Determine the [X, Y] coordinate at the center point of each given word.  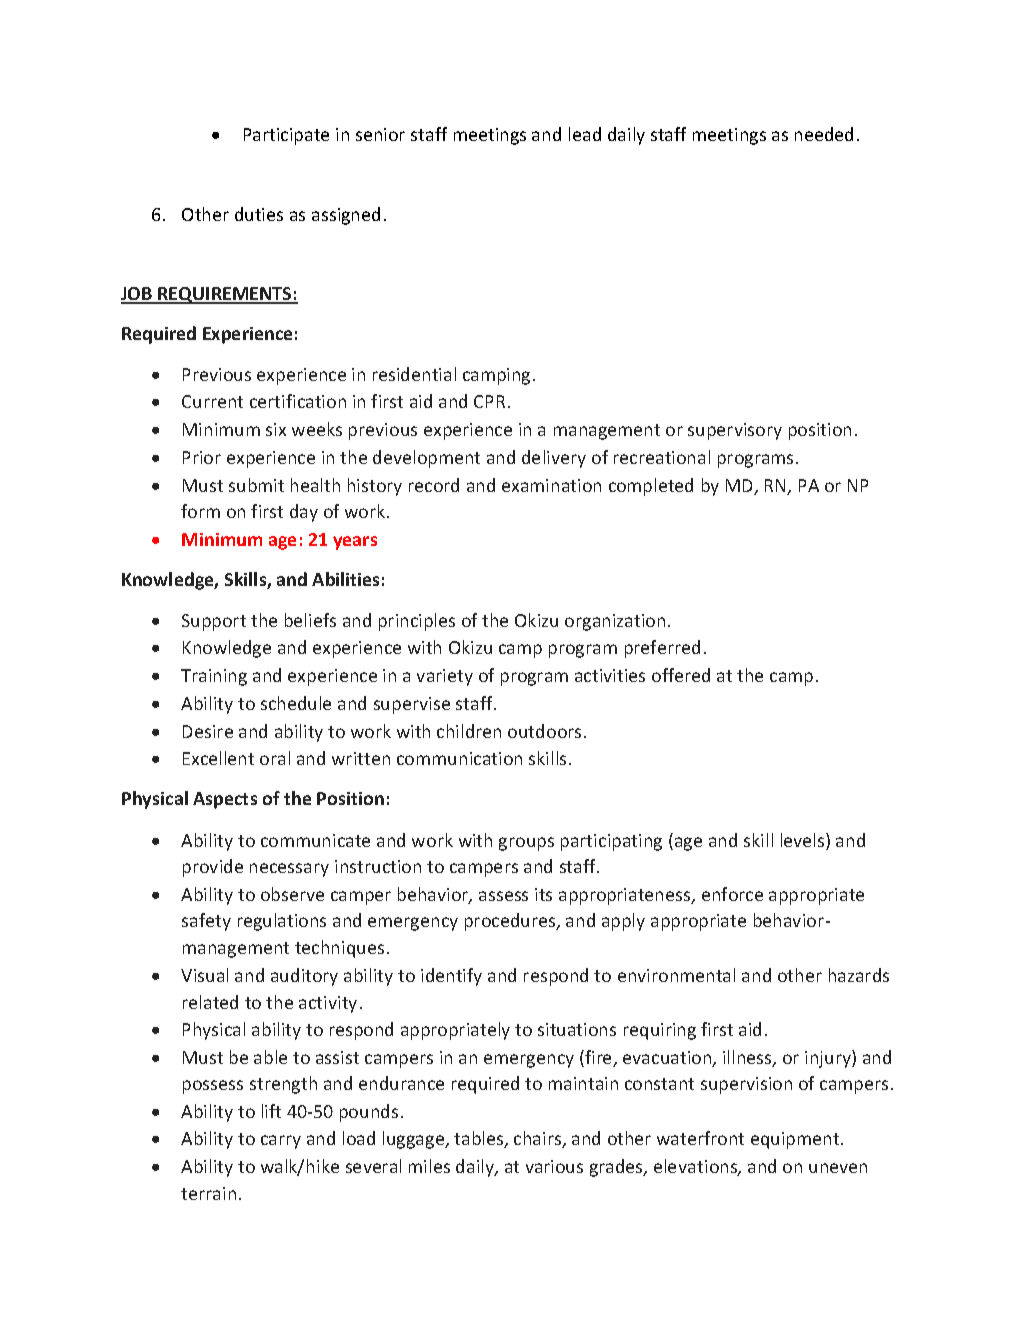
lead [585, 134]
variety [445, 677]
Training [214, 677]
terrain [208, 1193]
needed [824, 134]
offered [681, 675]
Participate [286, 136]
